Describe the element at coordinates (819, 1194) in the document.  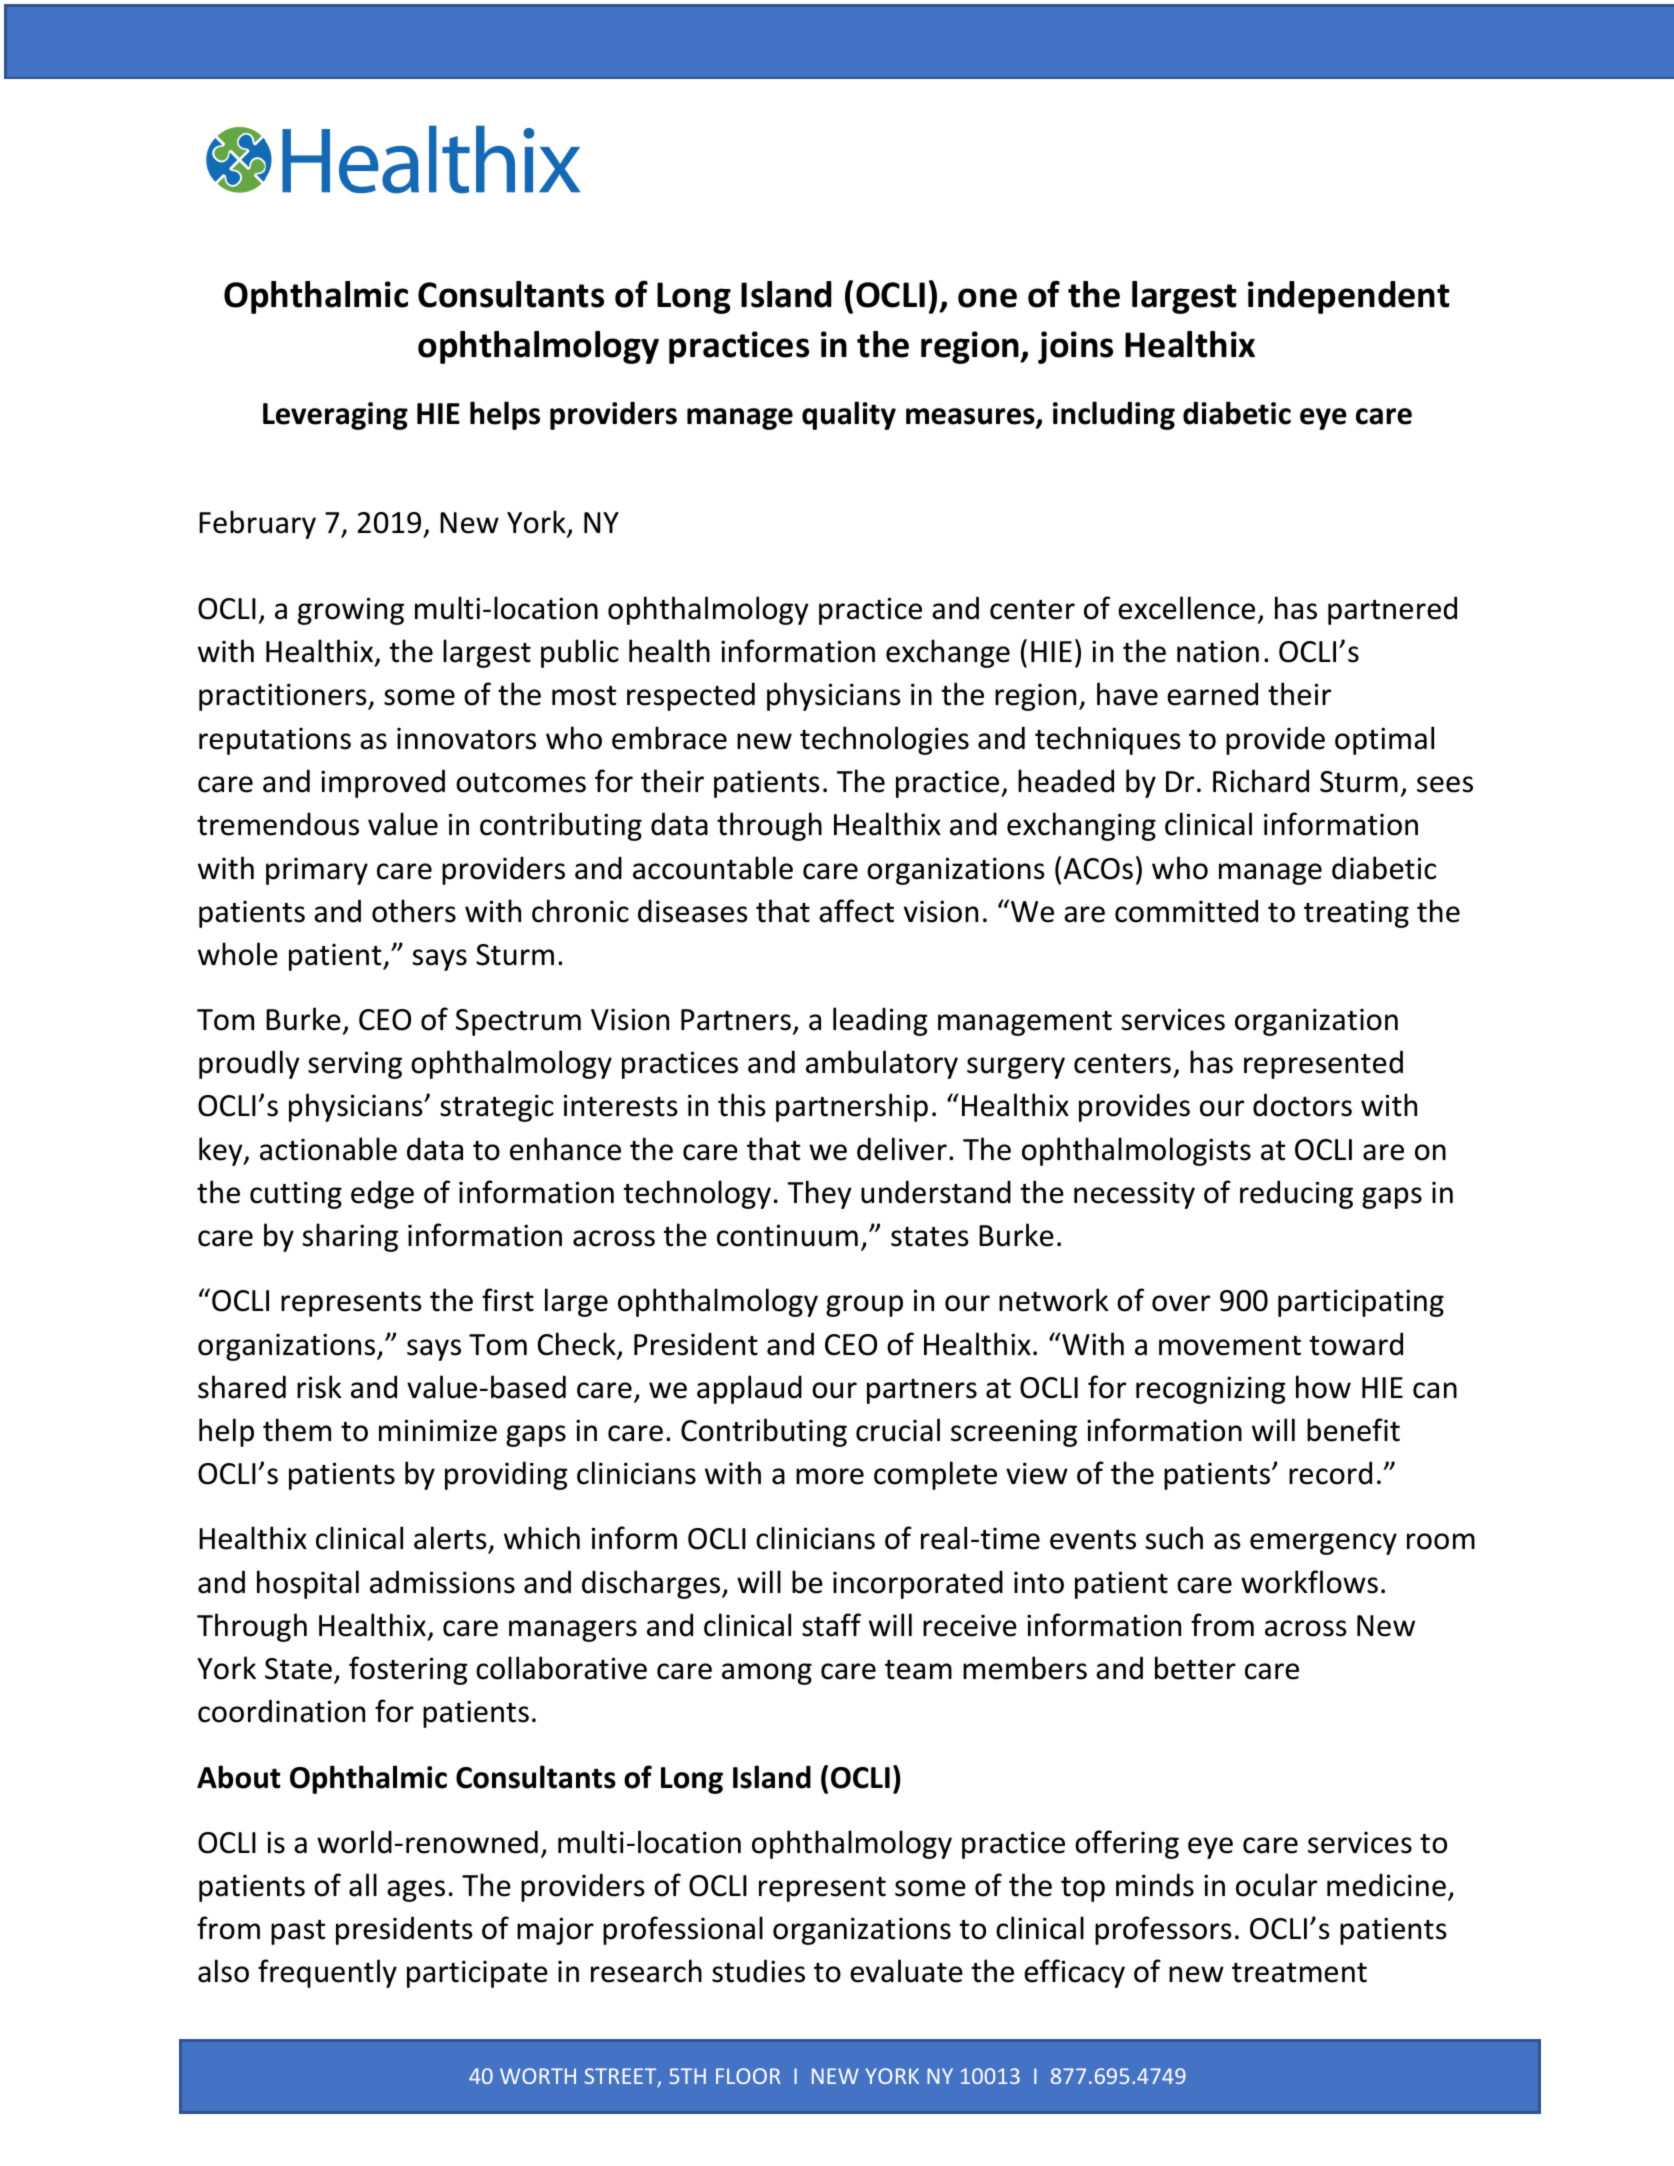
I see `They` at that location.
